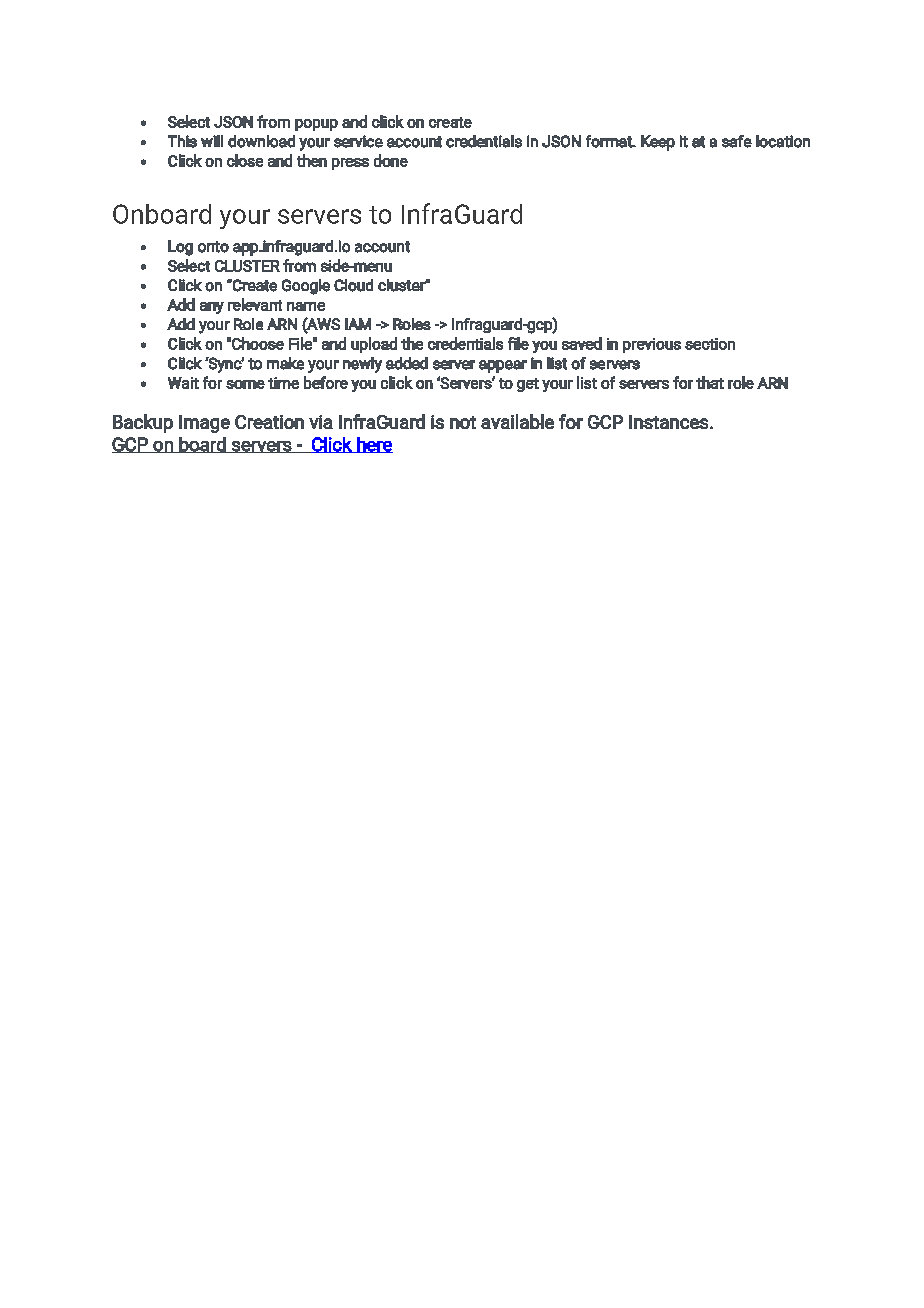  Describe the element at coordinates (658, 143) in the image. I see `Keep` at that location.
